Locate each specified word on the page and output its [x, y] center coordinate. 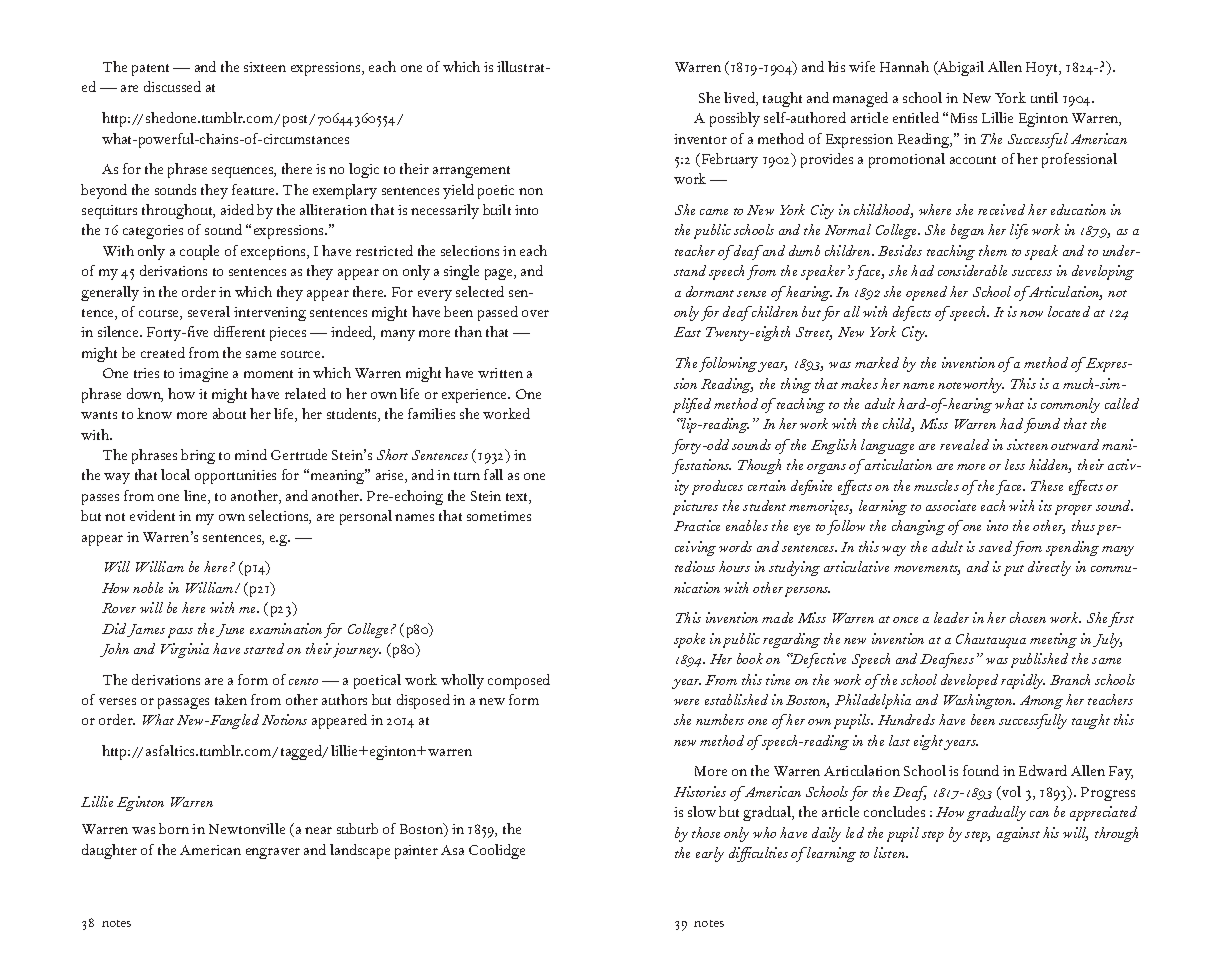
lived [740, 99]
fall [493, 474]
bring [198, 456]
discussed [172, 86]
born [174, 828]
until [1044, 97]
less [1015, 464]
